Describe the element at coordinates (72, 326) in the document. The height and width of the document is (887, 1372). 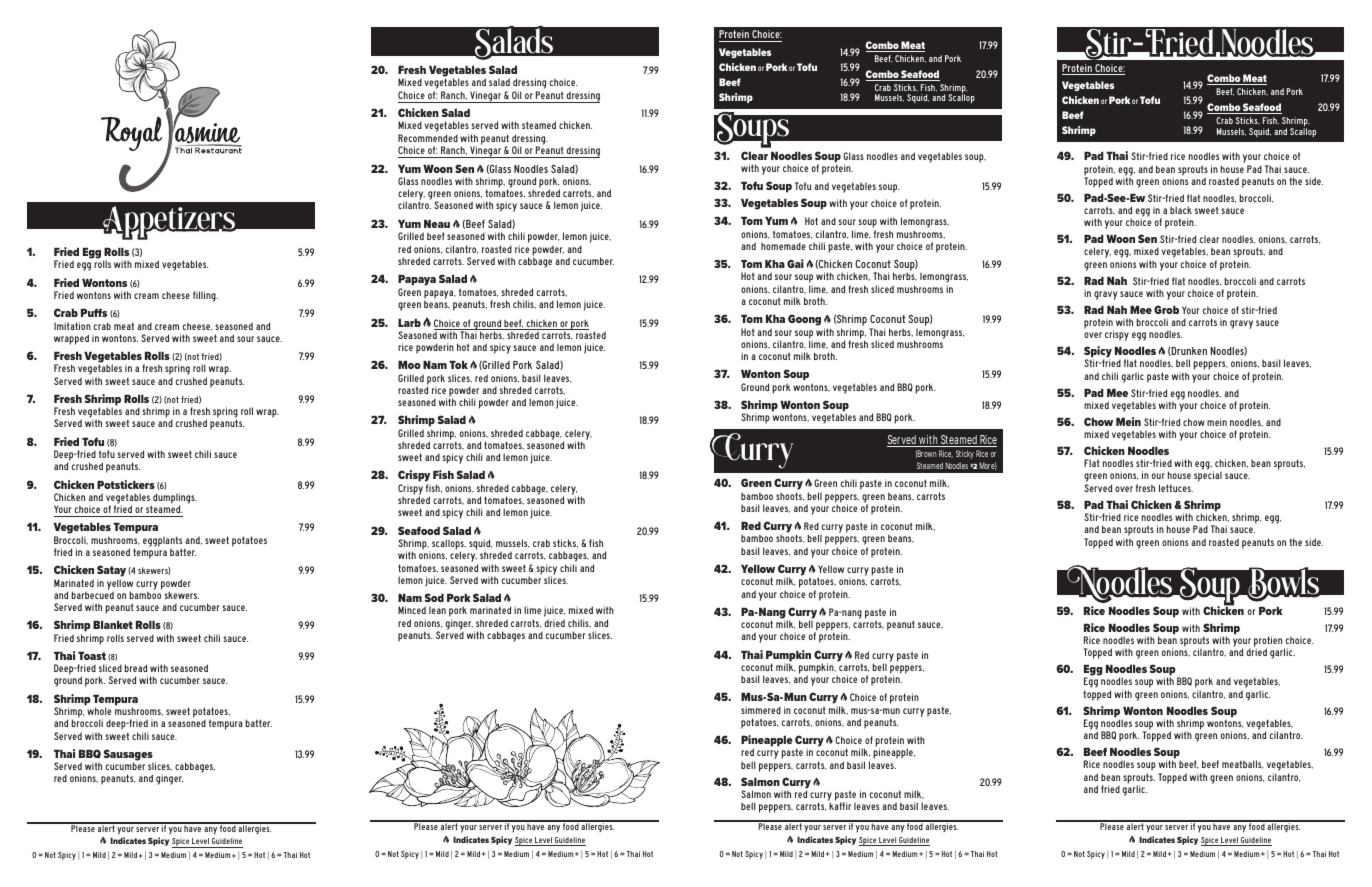
I see `Imitation` at that location.
